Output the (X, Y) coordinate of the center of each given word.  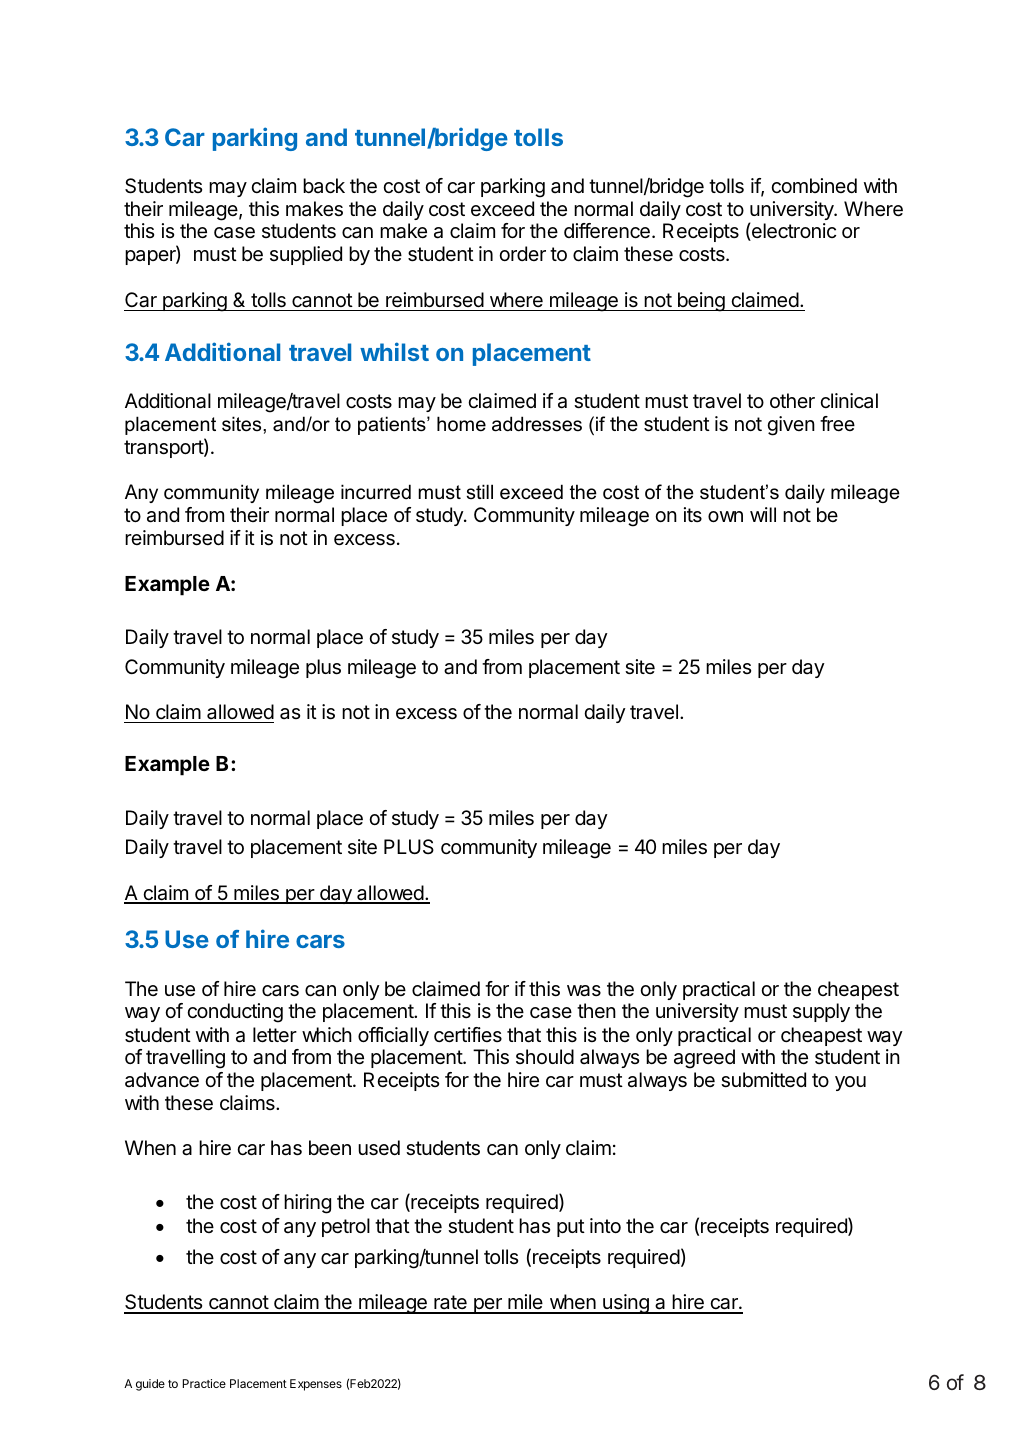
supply (821, 1012)
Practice (204, 1383)
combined (814, 185)
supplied (306, 255)
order (522, 253)
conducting (235, 1013)
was (584, 991)
